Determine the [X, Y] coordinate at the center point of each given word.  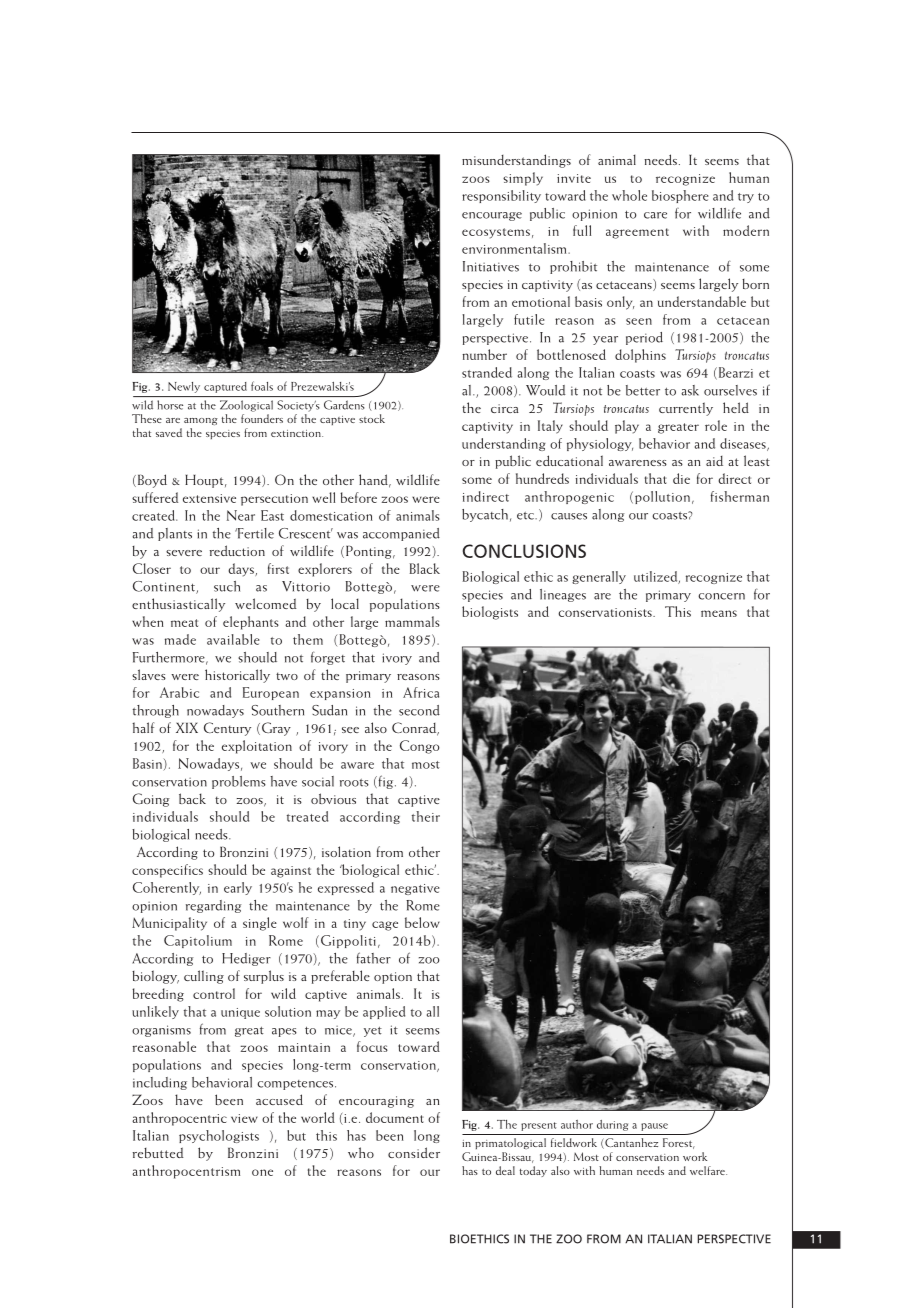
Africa [421, 692]
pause [654, 1127]
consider [414, 1152]
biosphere [680, 196]
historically [237, 676]
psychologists [219, 1136]
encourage [492, 216]
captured [225, 387]
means [719, 613]
